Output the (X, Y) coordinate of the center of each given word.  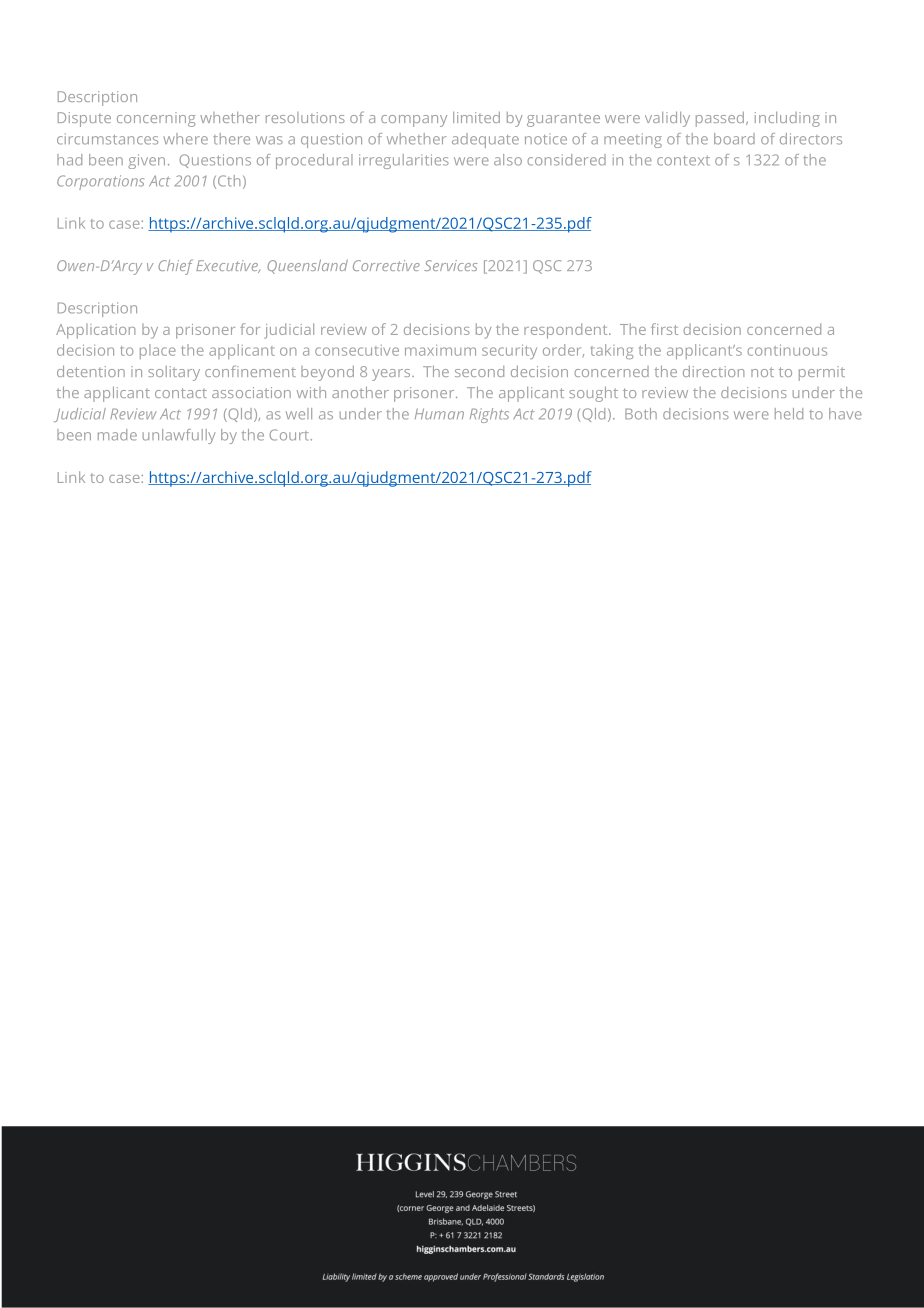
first (664, 329)
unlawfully (179, 436)
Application (95, 331)
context (683, 161)
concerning (156, 119)
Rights (489, 415)
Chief (175, 267)
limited (476, 117)
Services (451, 265)
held (789, 414)
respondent (567, 331)
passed (720, 119)
